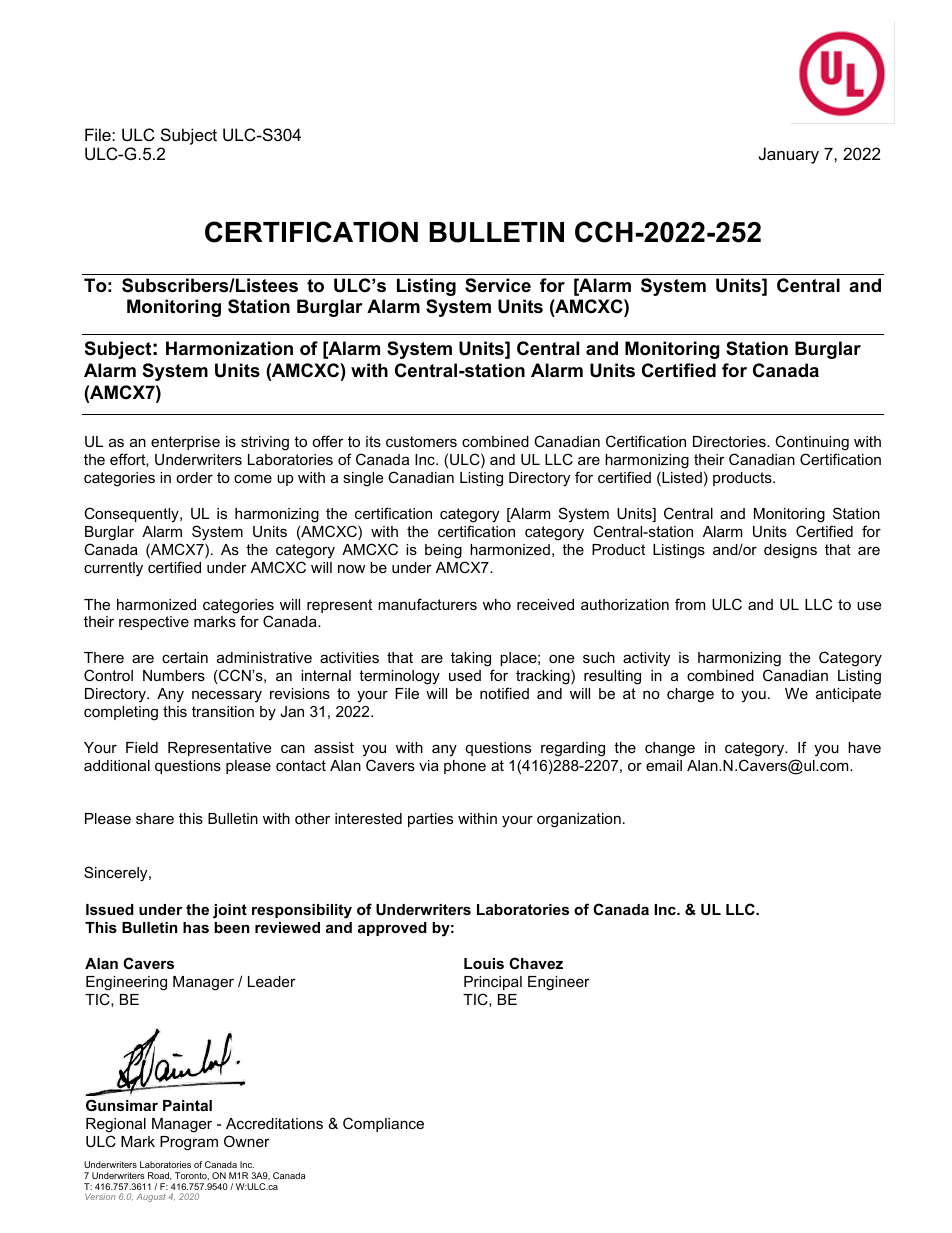 This screenshot has height=1233, width=952. Describe the element at coordinates (484, 963) in the screenshot. I see `Louis` at that location.
